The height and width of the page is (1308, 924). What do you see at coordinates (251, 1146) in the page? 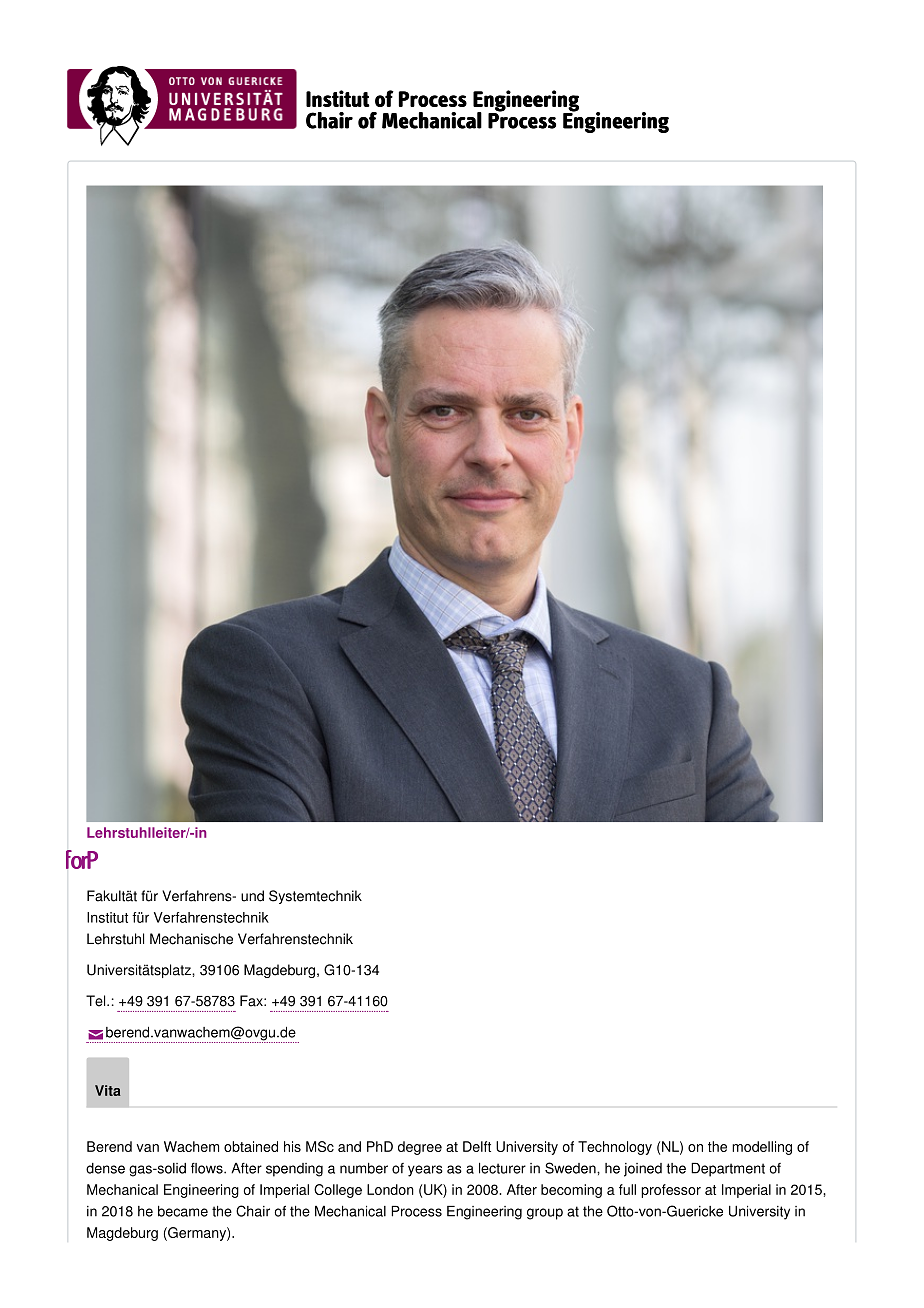
I see `obtained` at bounding box center [251, 1146].
